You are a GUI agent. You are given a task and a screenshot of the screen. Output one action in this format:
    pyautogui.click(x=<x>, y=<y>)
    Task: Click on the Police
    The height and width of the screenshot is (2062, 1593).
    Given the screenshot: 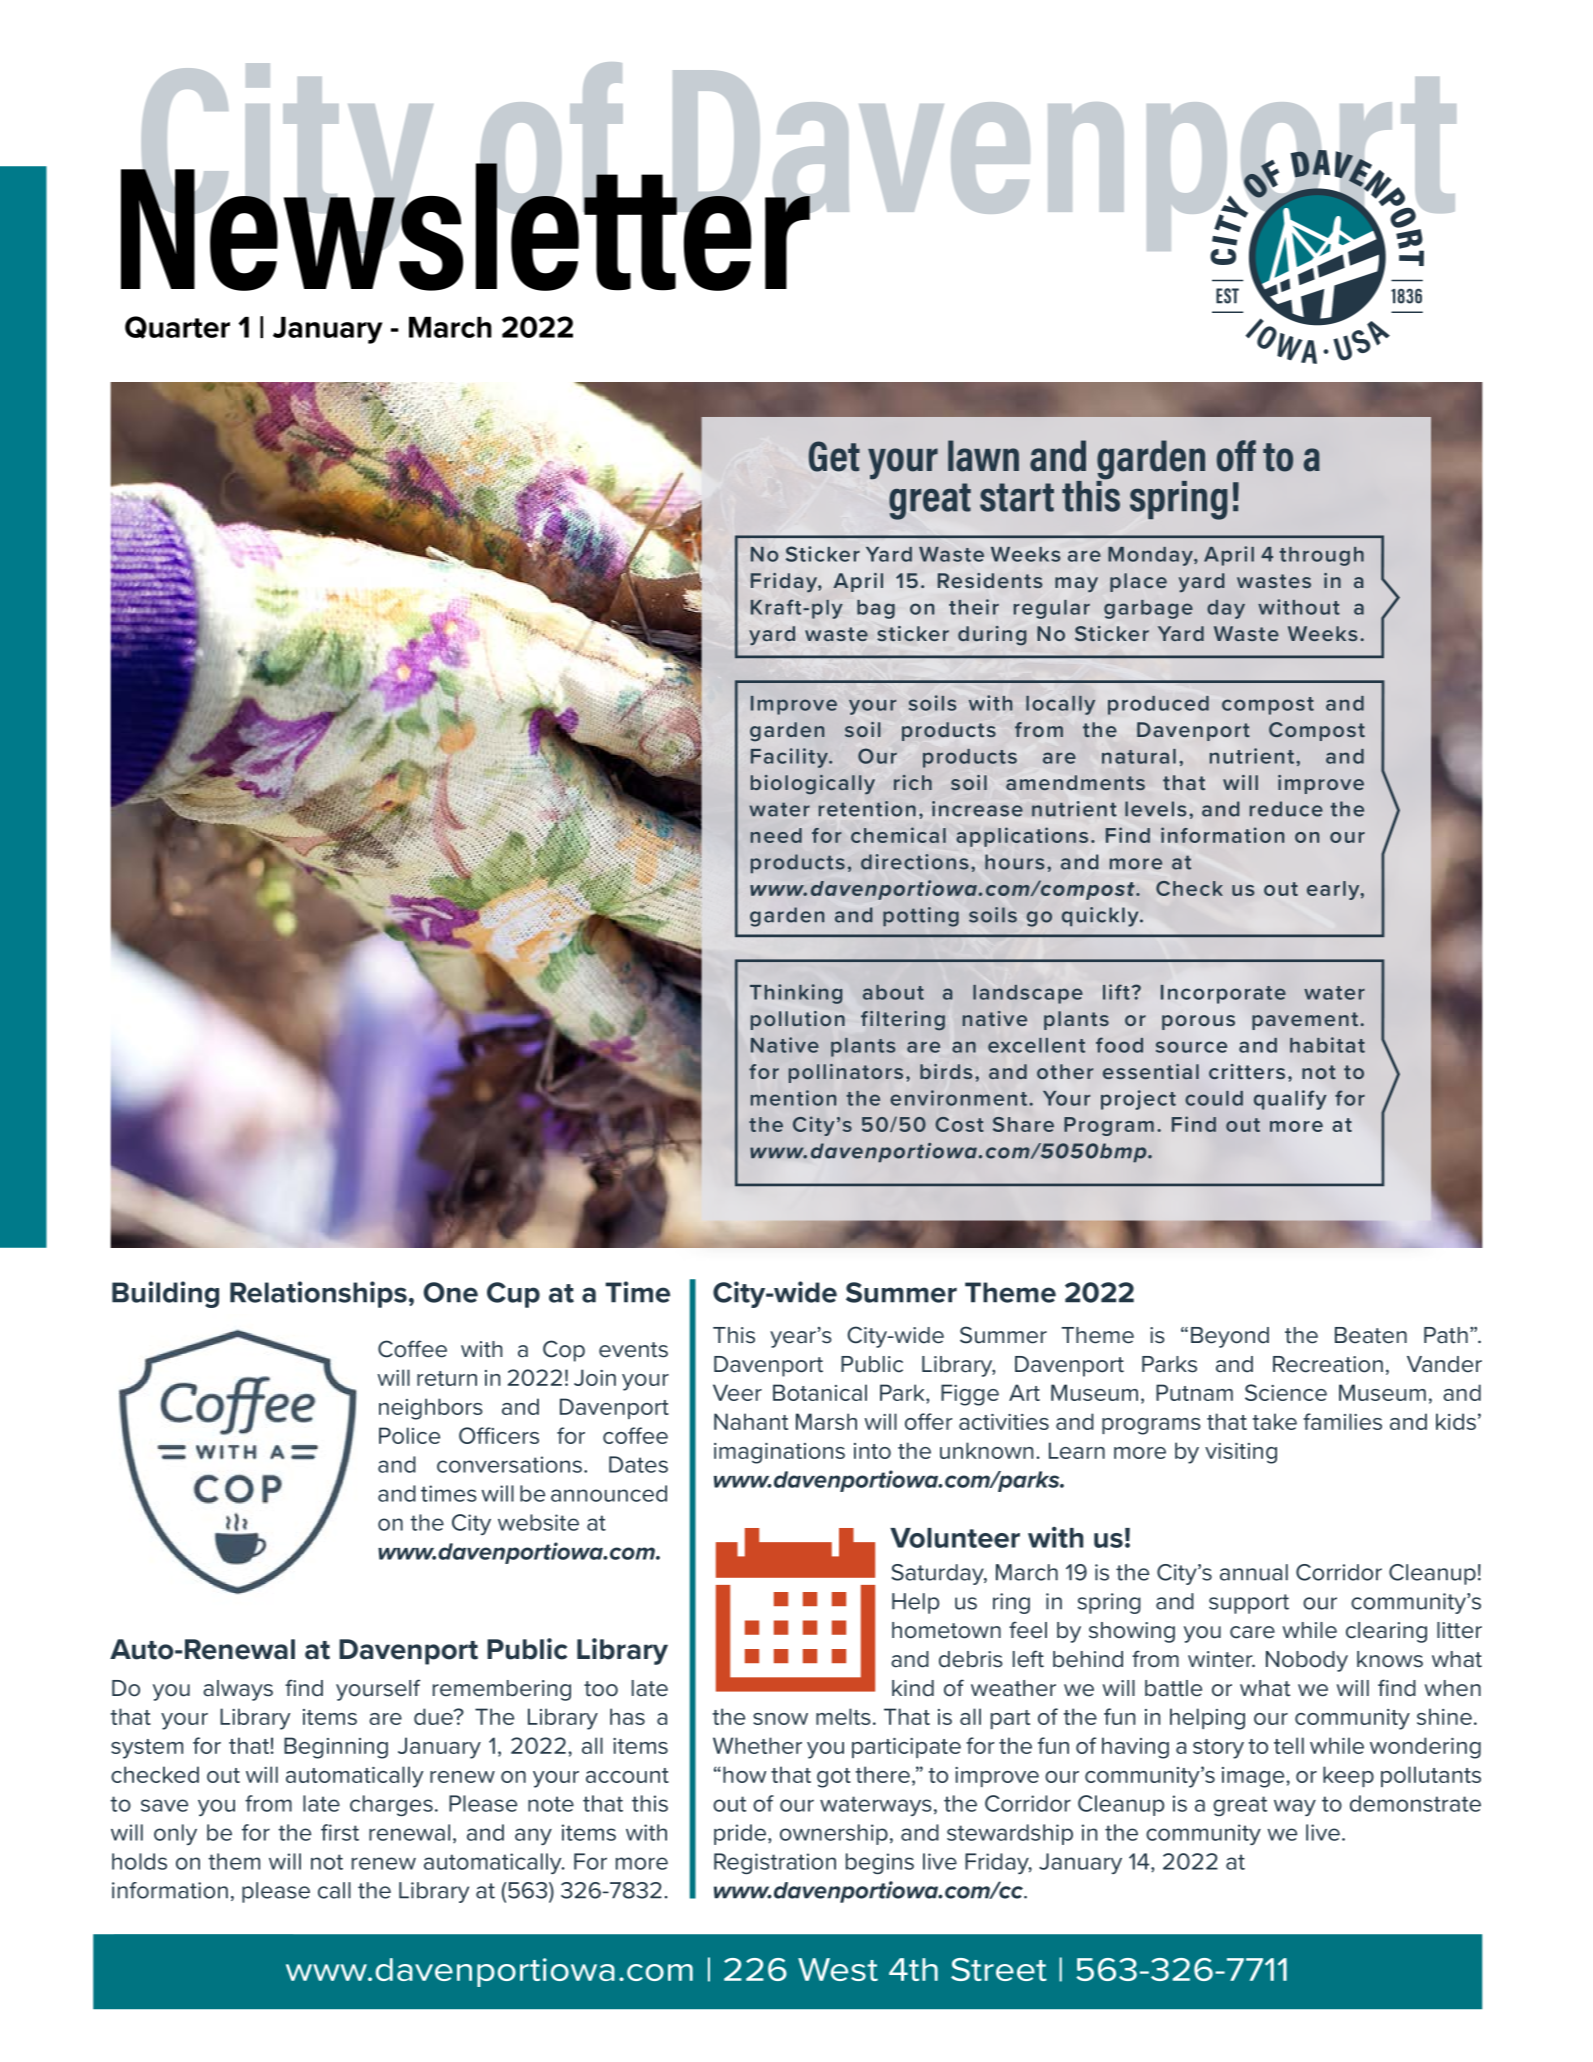 What is the action you would take?
    pyautogui.click(x=409, y=1435)
